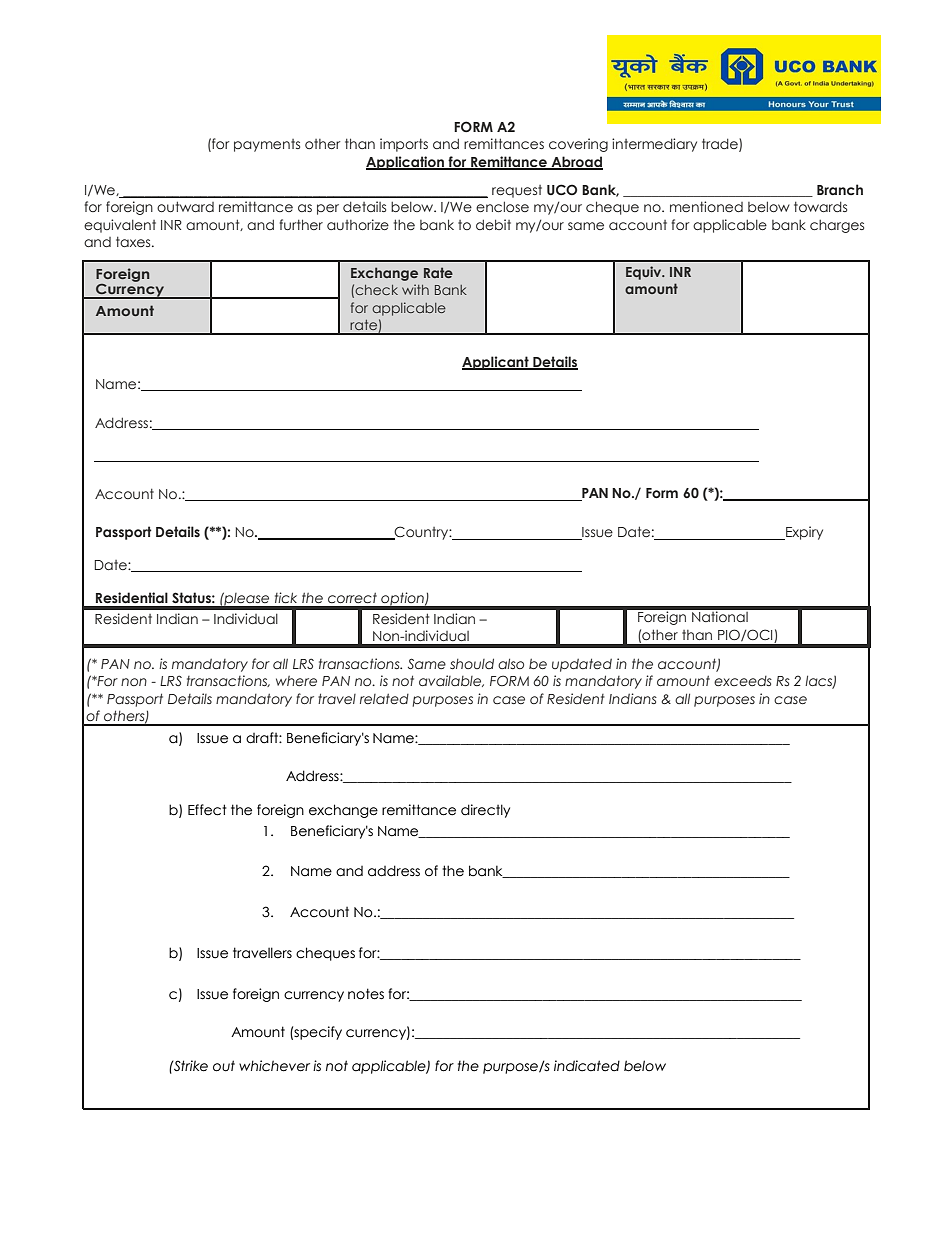  Describe the element at coordinates (496, 363) in the page. I see `Applicant` at that location.
